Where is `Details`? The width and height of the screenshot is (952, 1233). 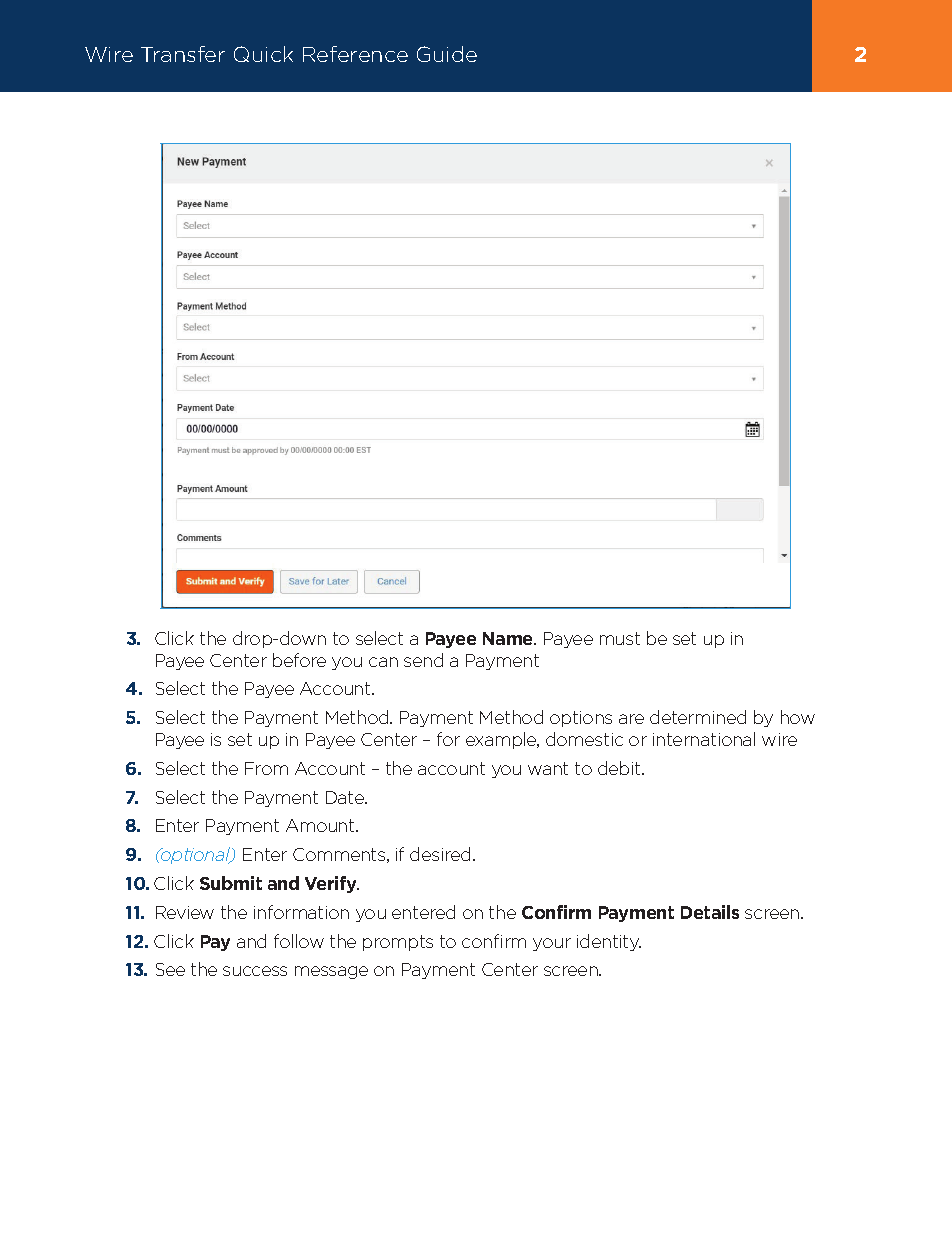 Details is located at coordinates (710, 912).
